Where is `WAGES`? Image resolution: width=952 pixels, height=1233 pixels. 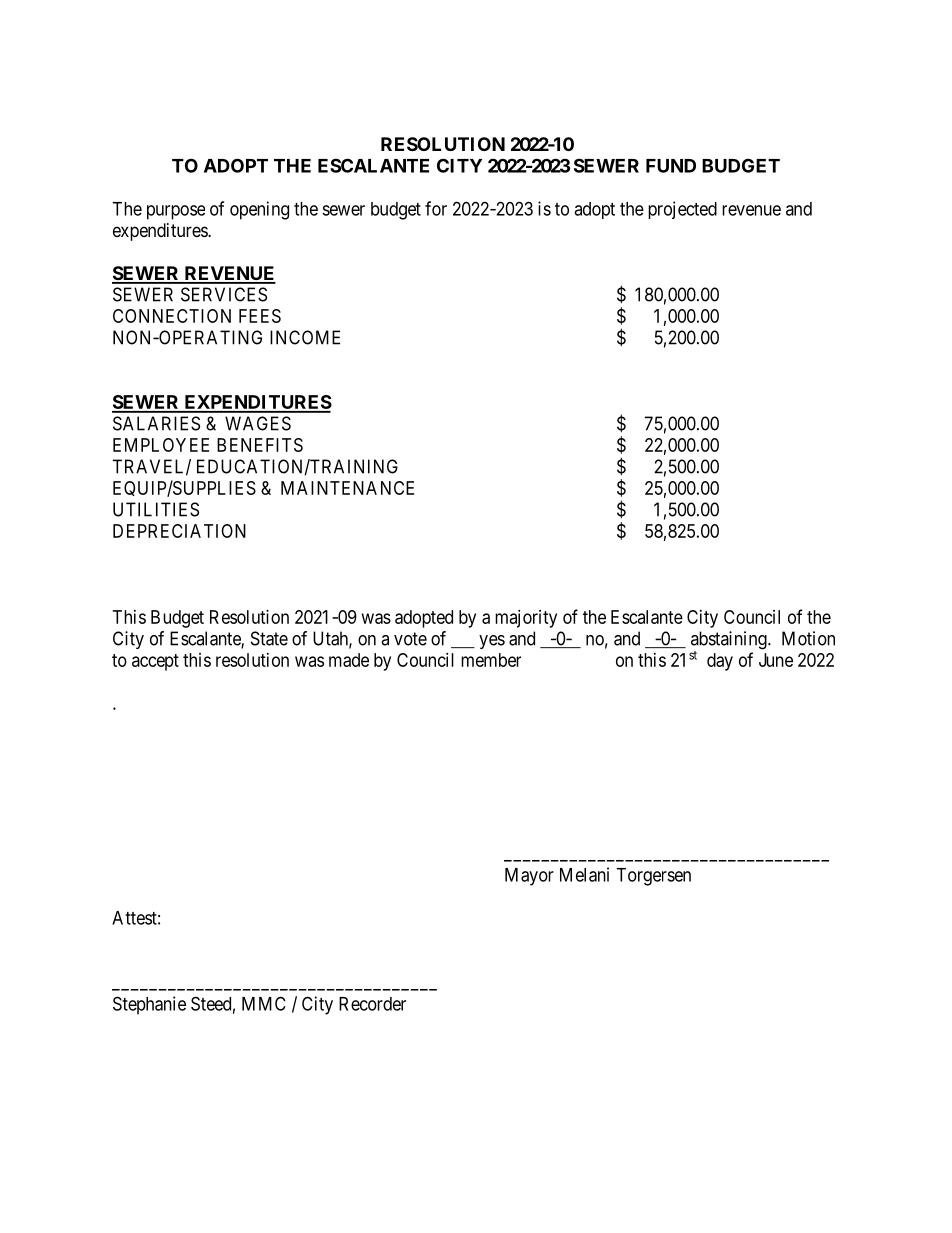 WAGES is located at coordinates (258, 423).
